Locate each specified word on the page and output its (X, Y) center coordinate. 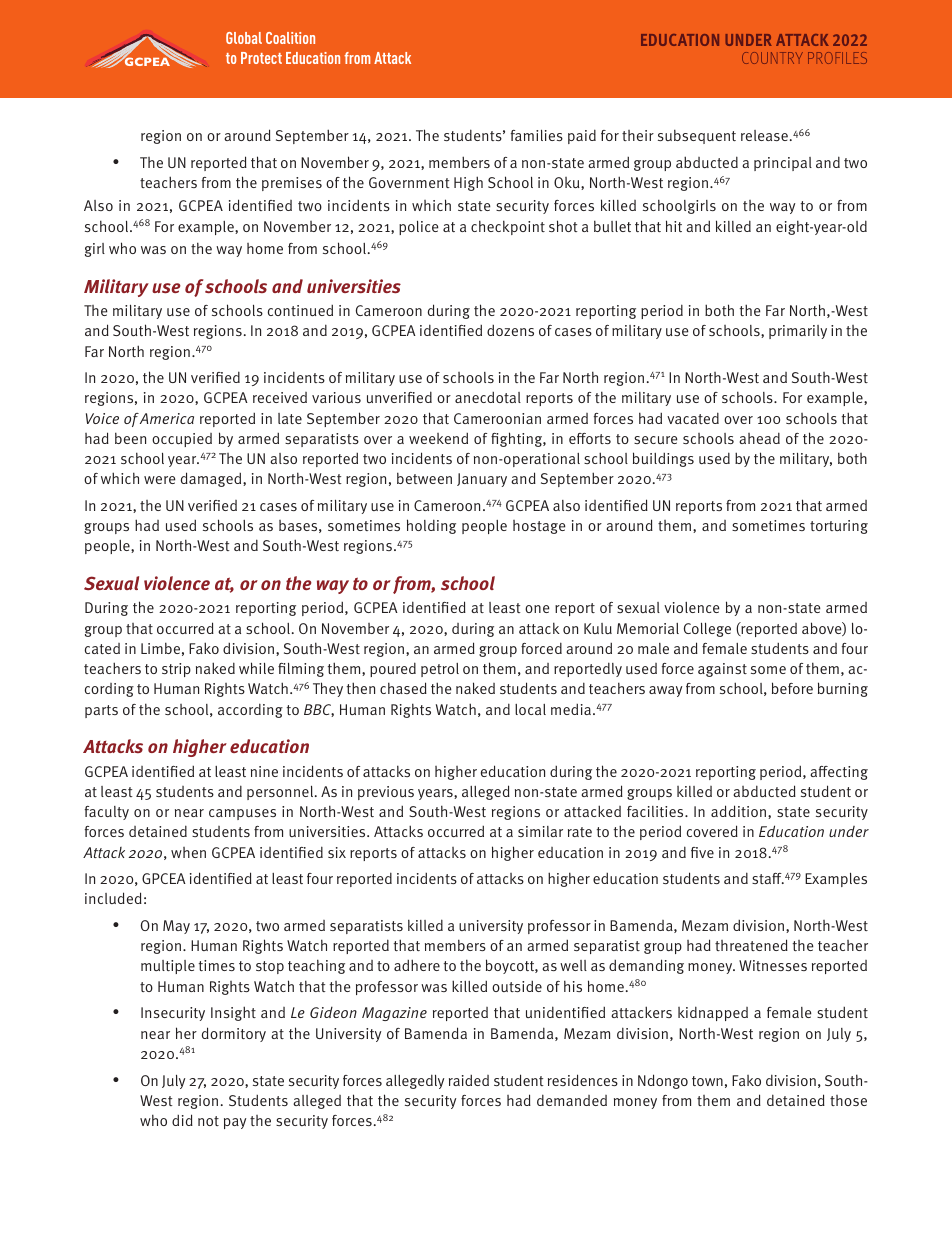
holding (431, 526)
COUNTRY (772, 58)
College (707, 630)
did (182, 1120)
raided (469, 1080)
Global (244, 38)
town (707, 1081)
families (537, 135)
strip (176, 670)
